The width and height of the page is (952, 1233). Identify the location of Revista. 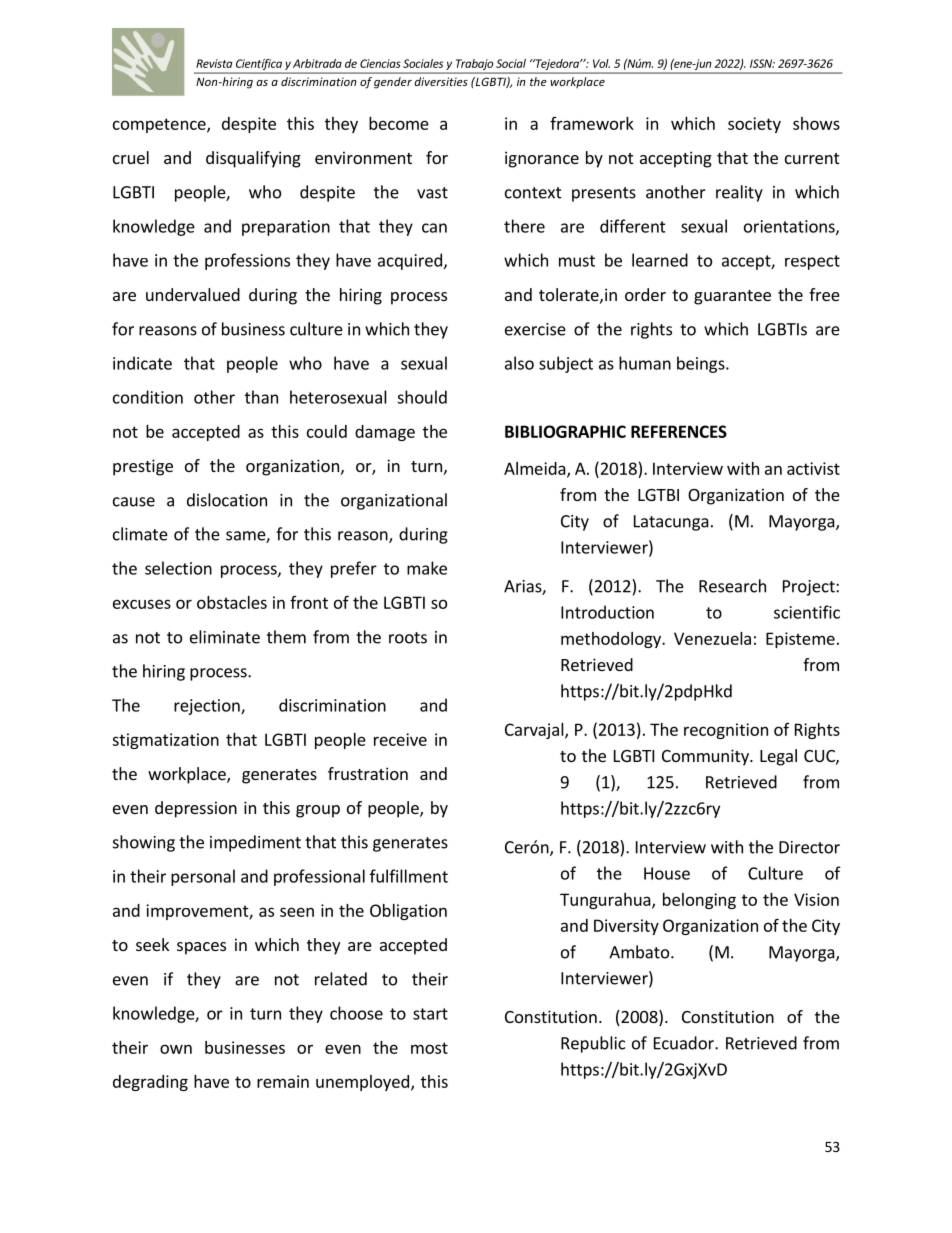
(214, 63).
